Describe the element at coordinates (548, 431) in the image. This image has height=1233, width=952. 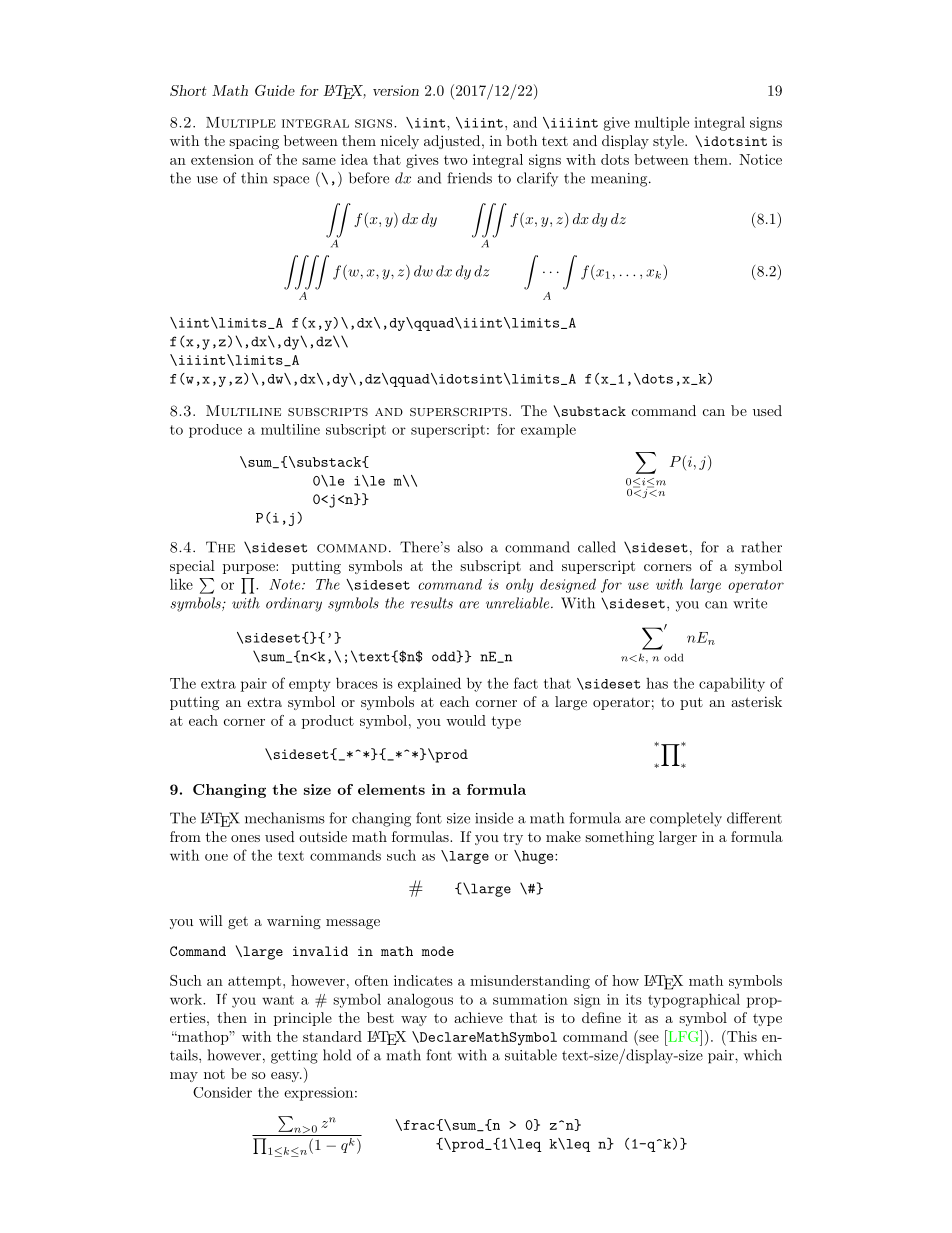
I see `example` at that location.
